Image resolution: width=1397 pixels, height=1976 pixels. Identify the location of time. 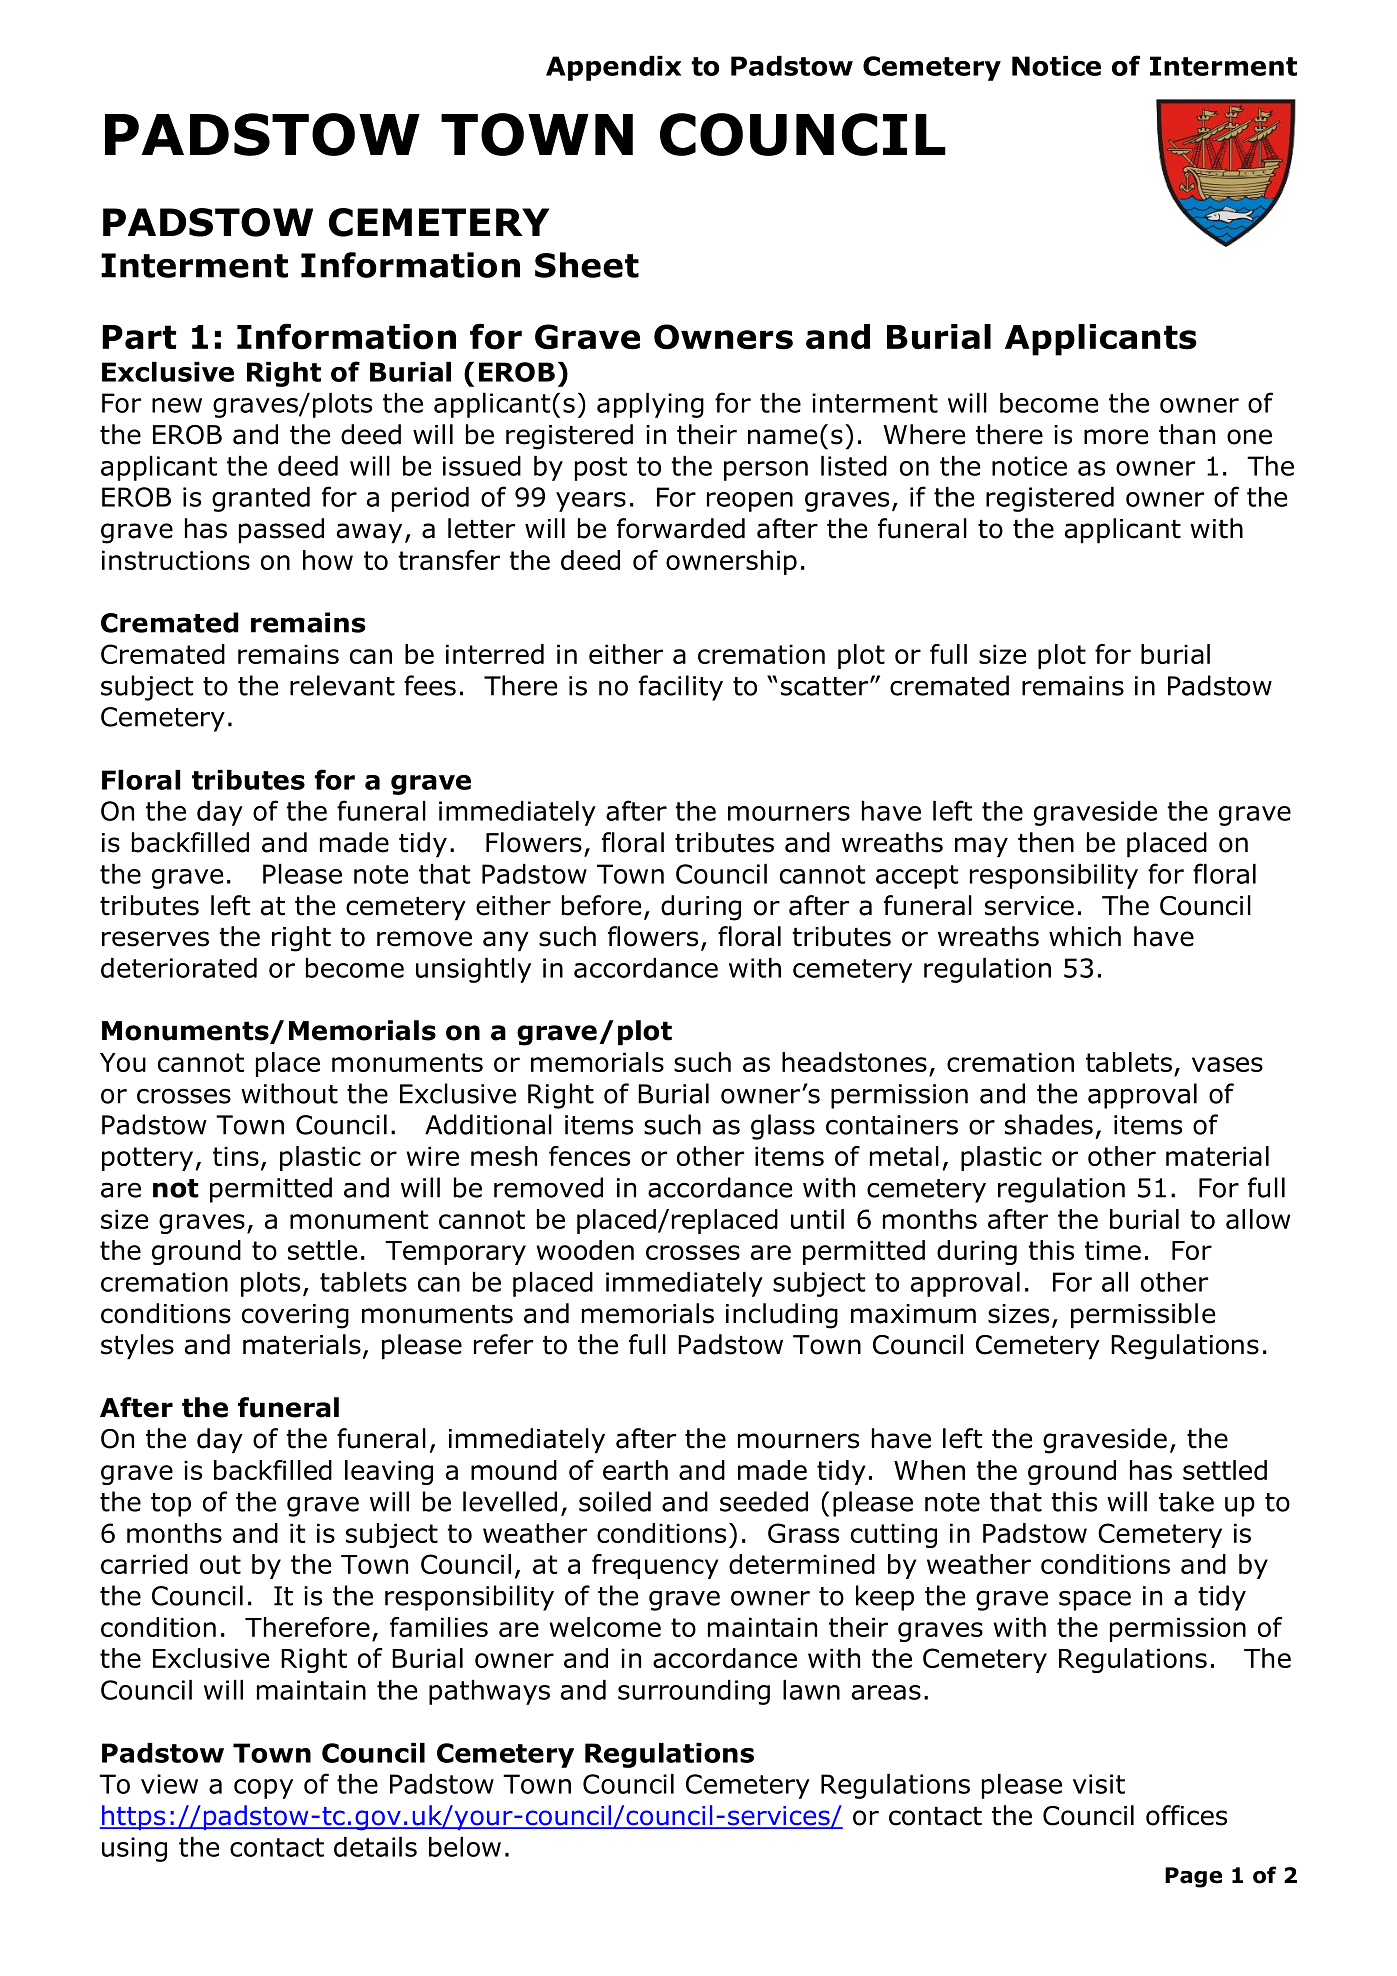
(1113, 1250).
